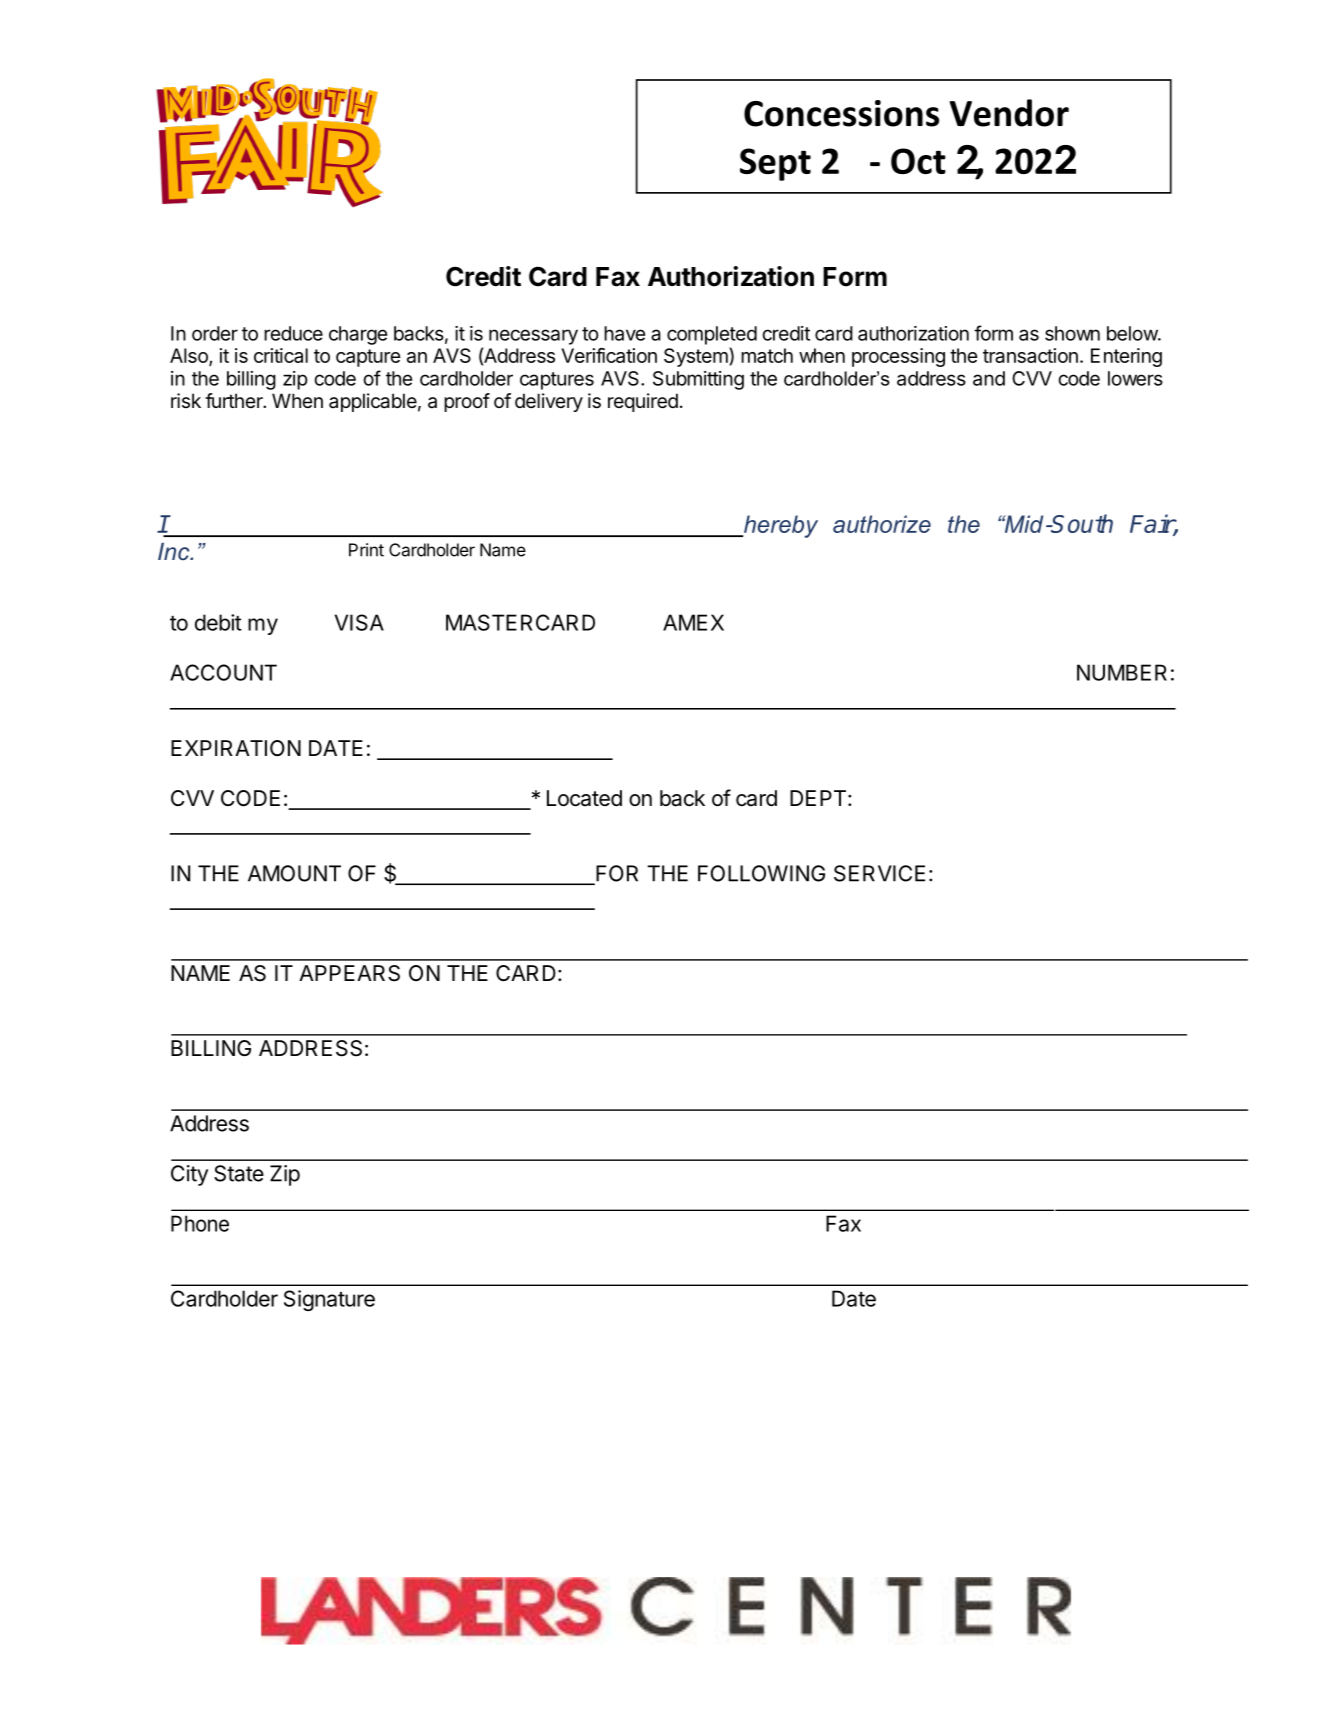 The height and width of the screenshot is (1724, 1332). What do you see at coordinates (1122, 672) in the screenshot?
I see `NUMBER` at bounding box center [1122, 672].
